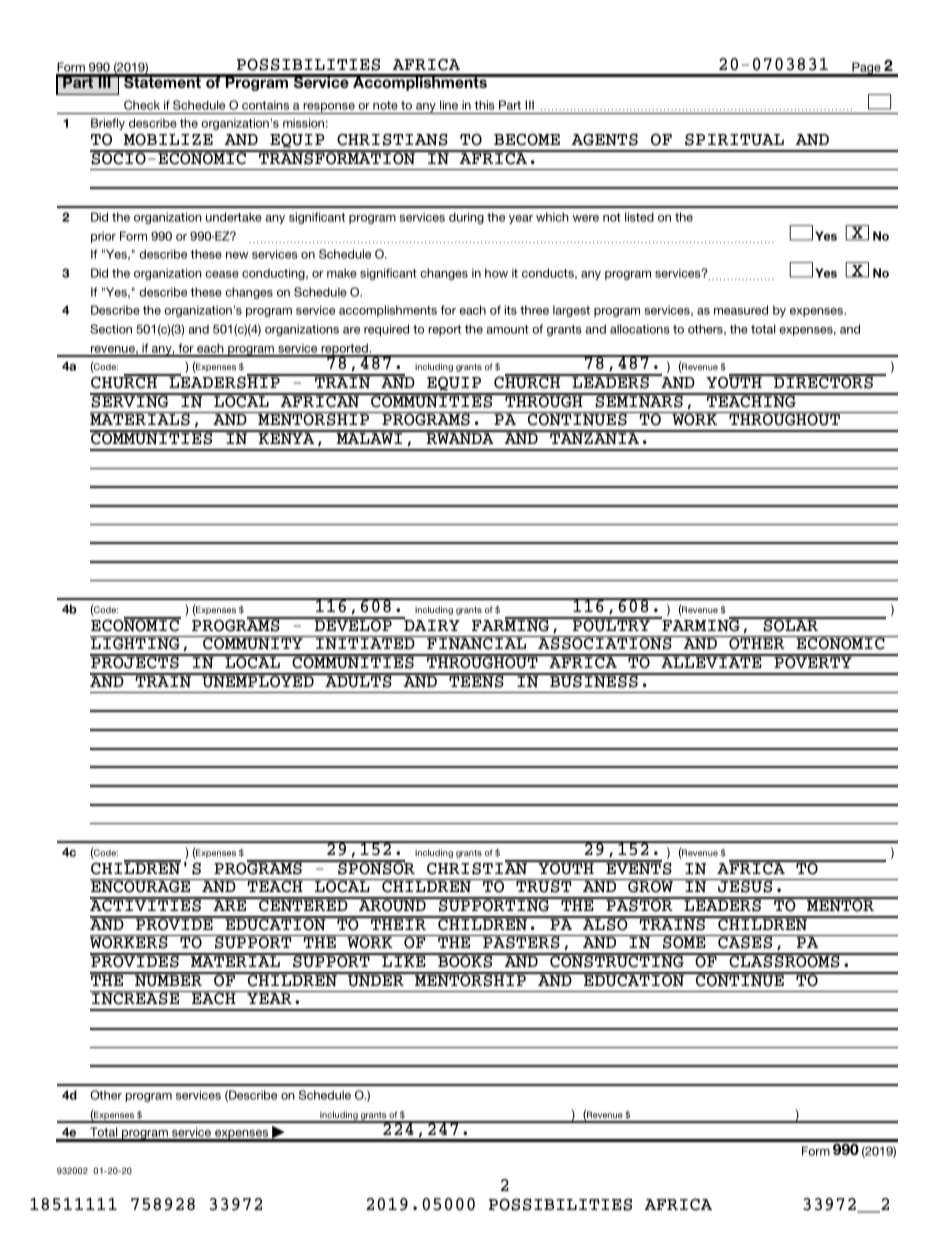  I want to click on MOBILIZE, so click(168, 139).
